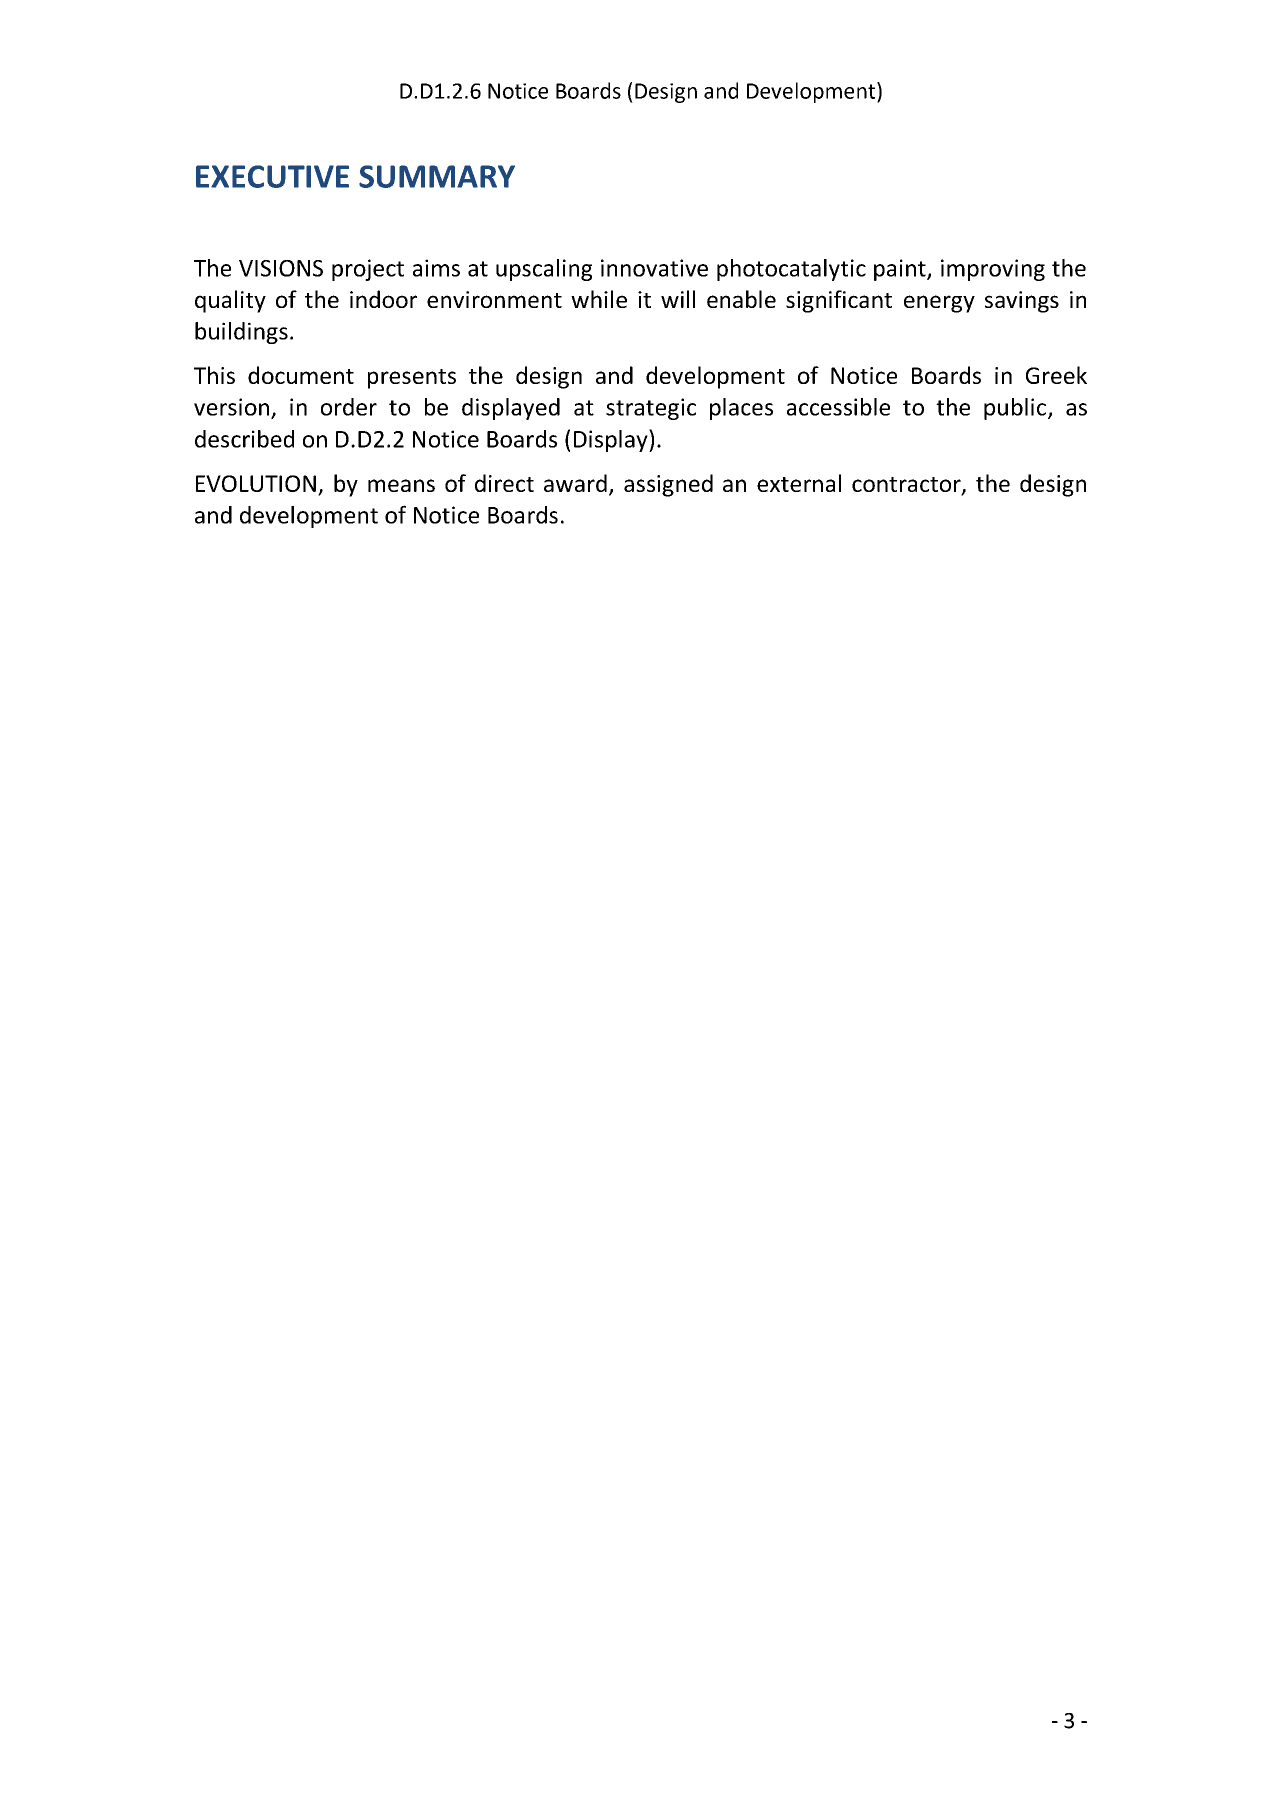 This screenshot has width=1281, height=1812. I want to click on strategic, so click(651, 409).
